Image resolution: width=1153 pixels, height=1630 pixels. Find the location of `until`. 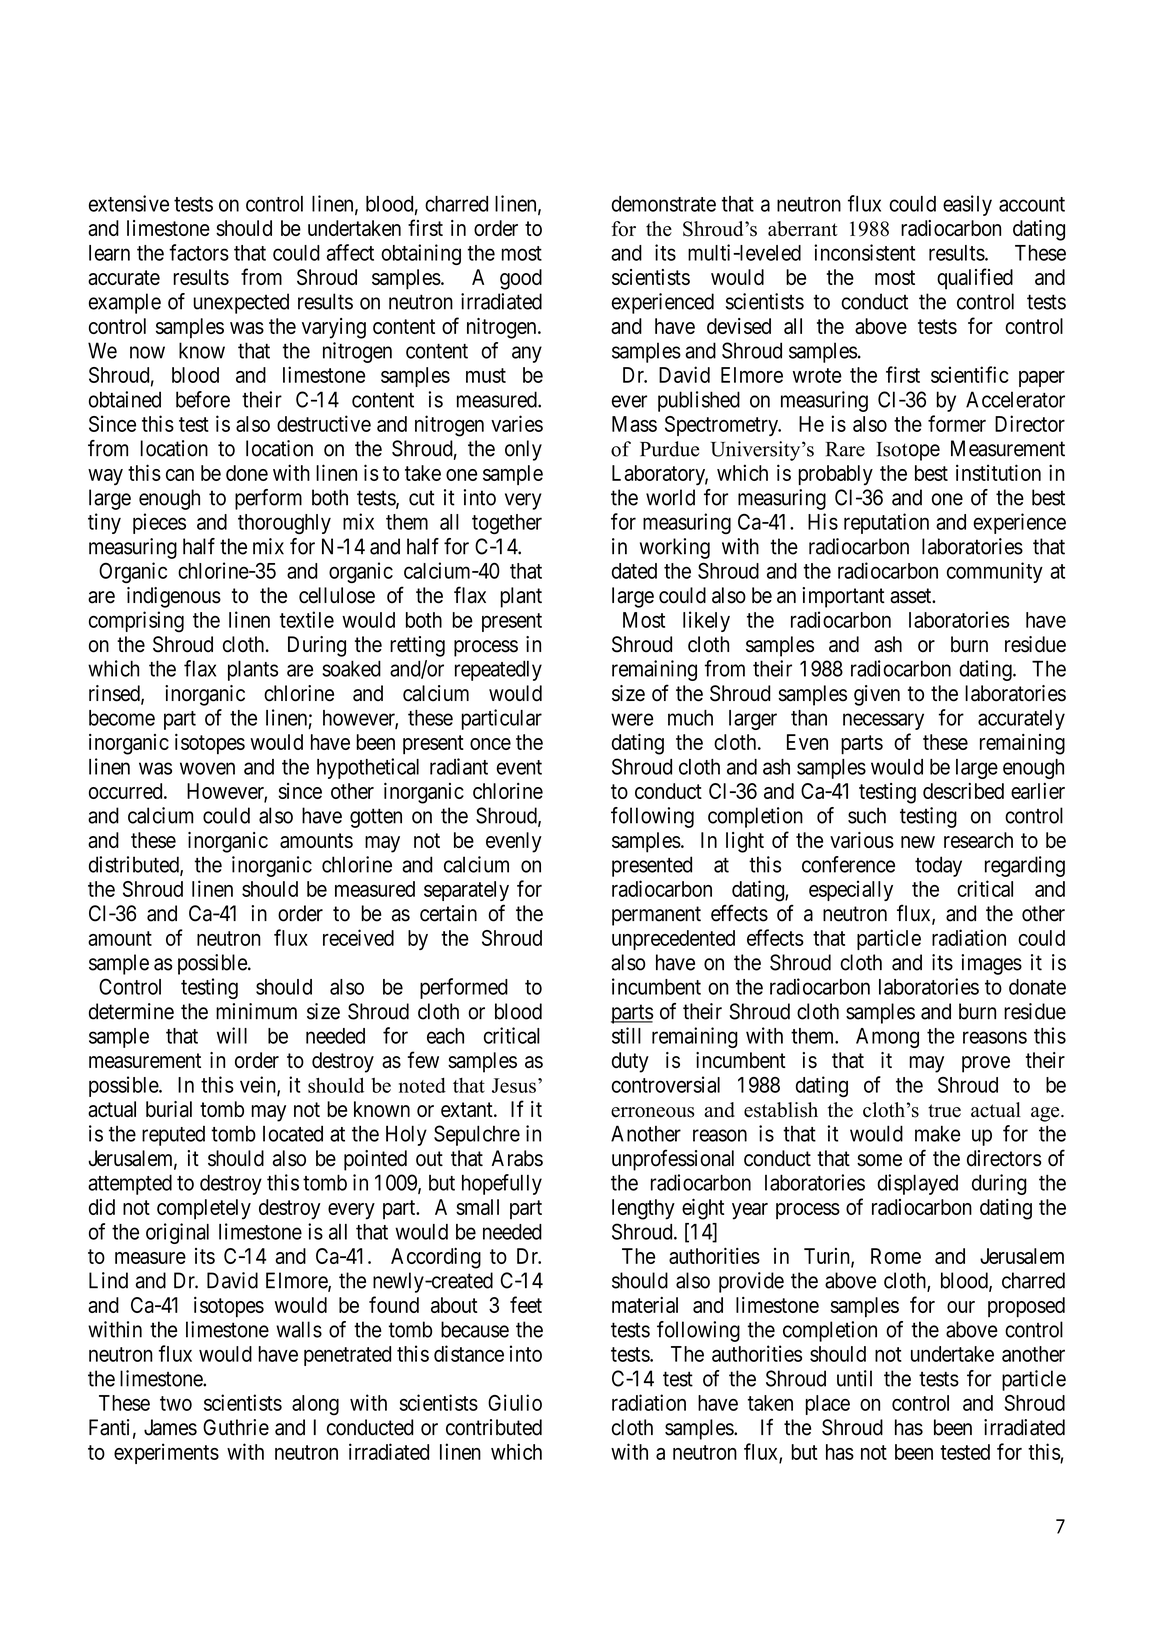

until is located at coordinates (854, 1378).
